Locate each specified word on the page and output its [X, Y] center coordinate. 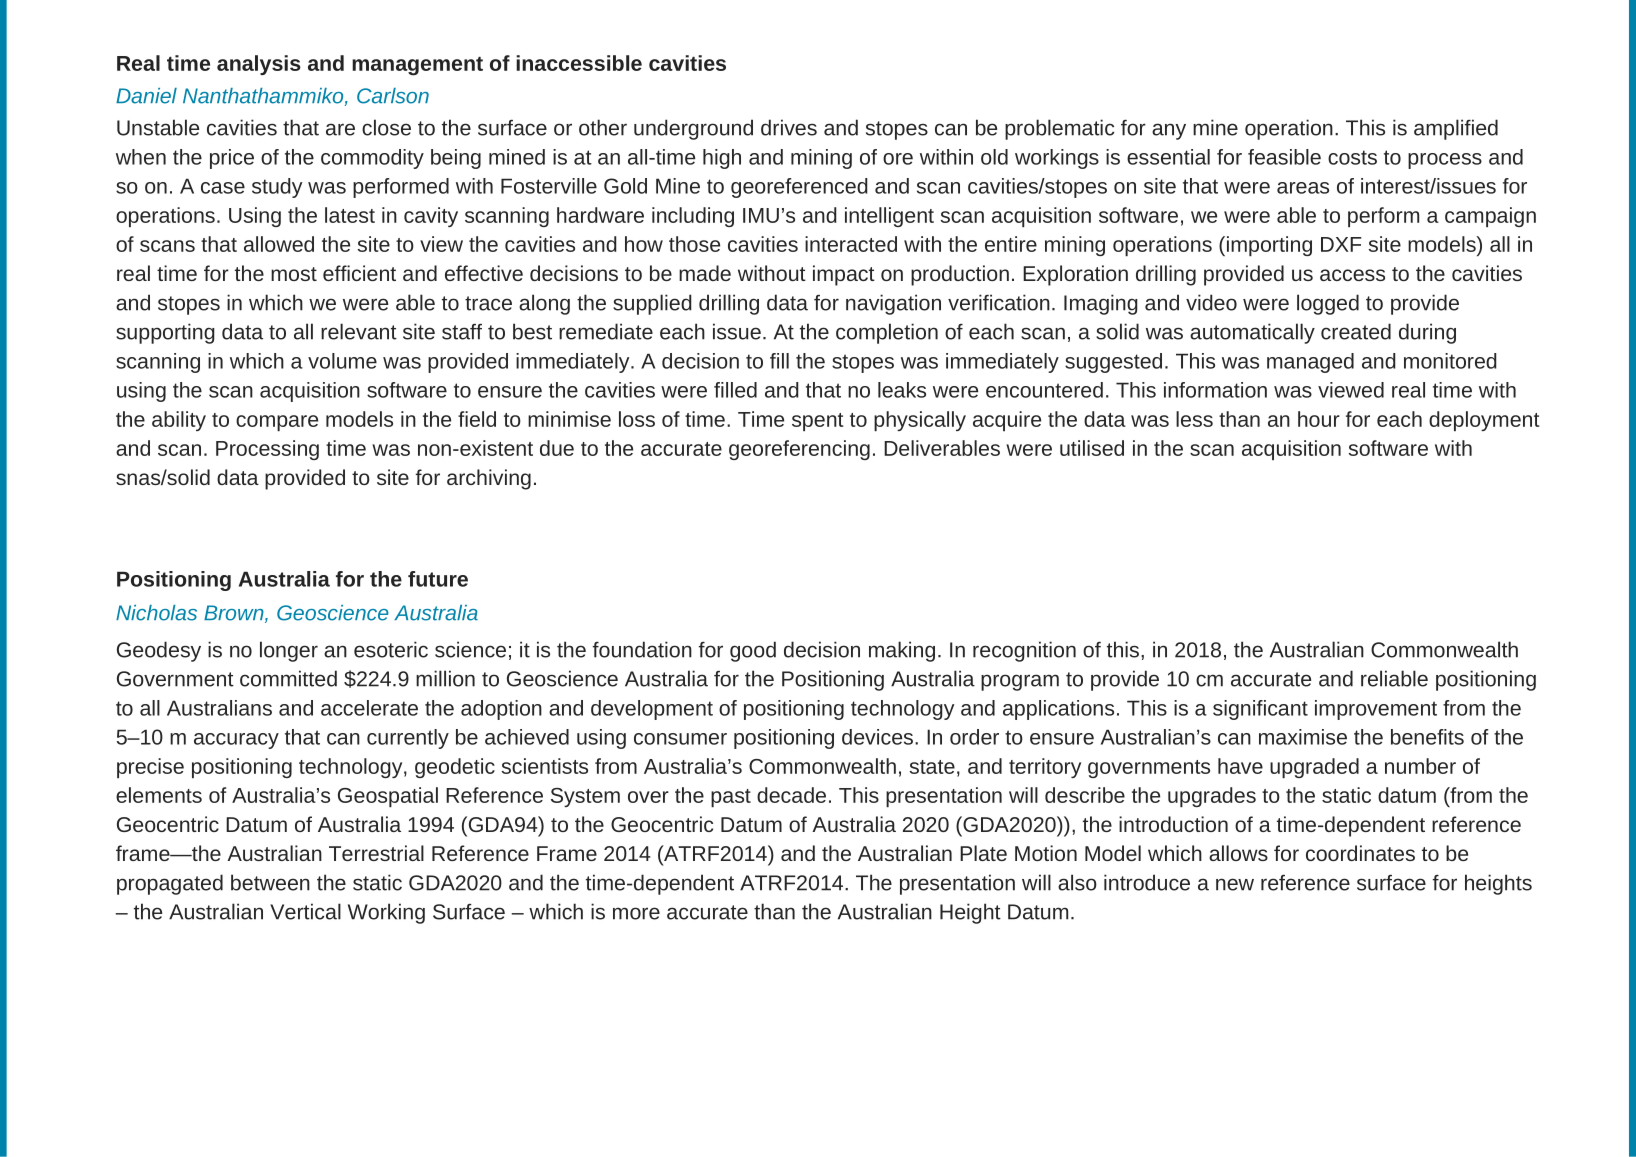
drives [789, 127]
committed [288, 678]
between [270, 882]
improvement [1376, 710]
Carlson [393, 96]
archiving [489, 479]
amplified [1456, 129]
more [636, 913]
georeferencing [799, 450]
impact [844, 275]
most [294, 274]
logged [1328, 304]
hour [1319, 419]
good [753, 651]
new [1235, 884]
